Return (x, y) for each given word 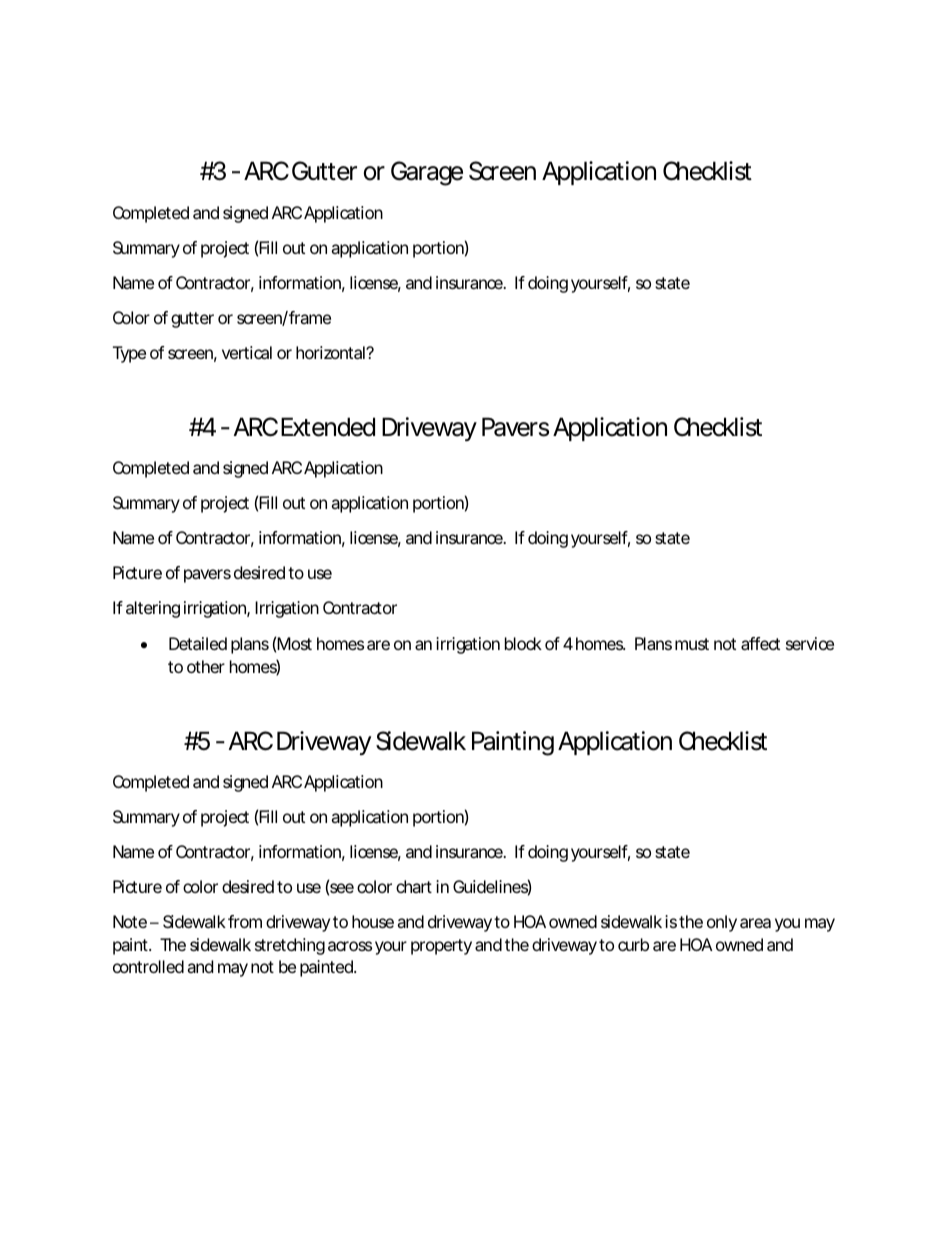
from (245, 921)
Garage (427, 173)
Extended (328, 427)
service (810, 643)
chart (414, 886)
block (523, 643)
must (692, 644)
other (206, 666)
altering (153, 609)
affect (760, 643)
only (722, 923)
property (441, 947)
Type (129, 354)
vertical (247, 352)
